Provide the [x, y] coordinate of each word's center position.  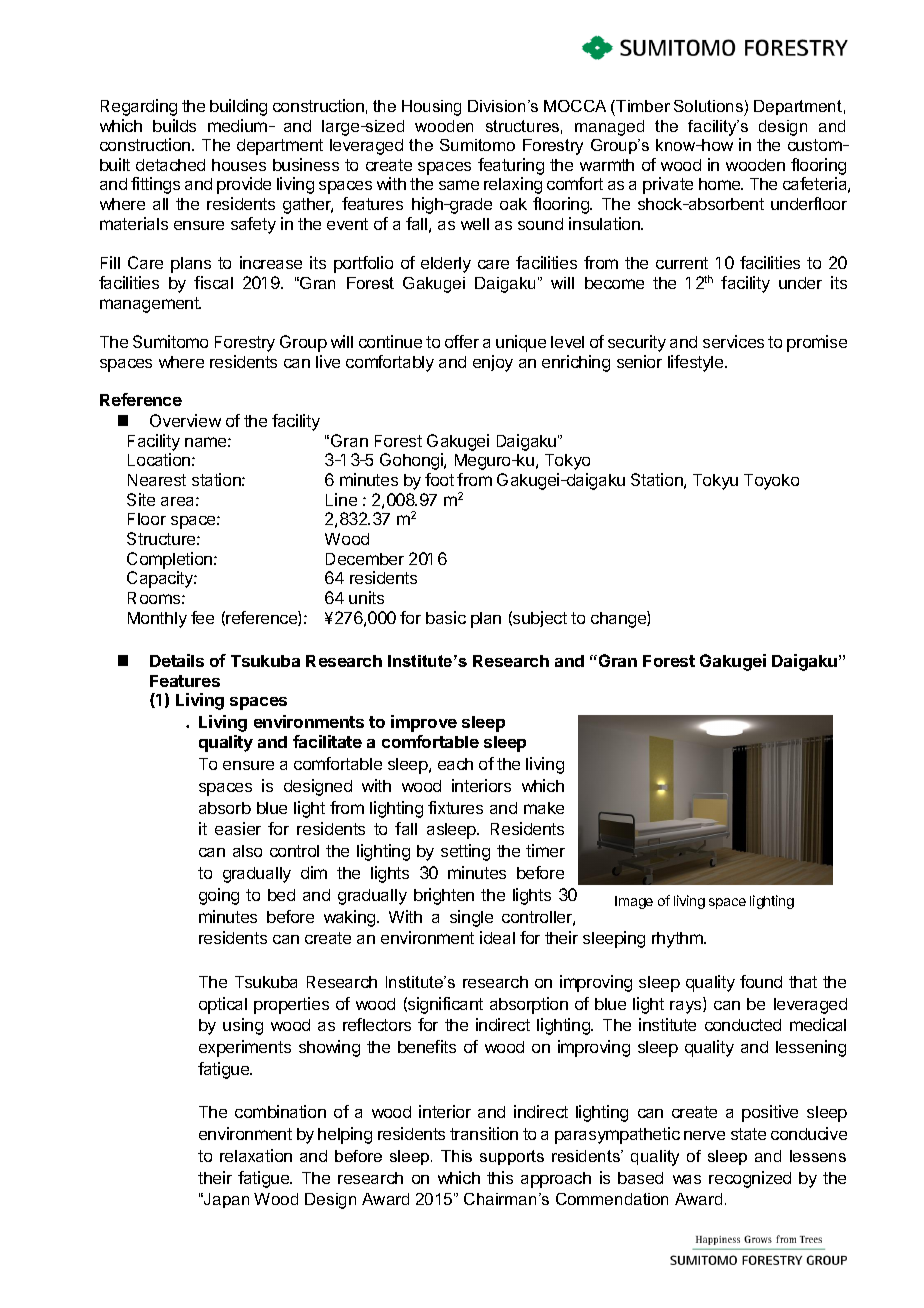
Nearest [157, 480]
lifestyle [697, 363]
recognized [750, 1179]
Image [634, 902]
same [459, 185]
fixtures [455, 807]
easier [238, 828]
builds [174, 125]
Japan [225, 1200]
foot [439, 479]
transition [484, 1133]
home [721, 184]
